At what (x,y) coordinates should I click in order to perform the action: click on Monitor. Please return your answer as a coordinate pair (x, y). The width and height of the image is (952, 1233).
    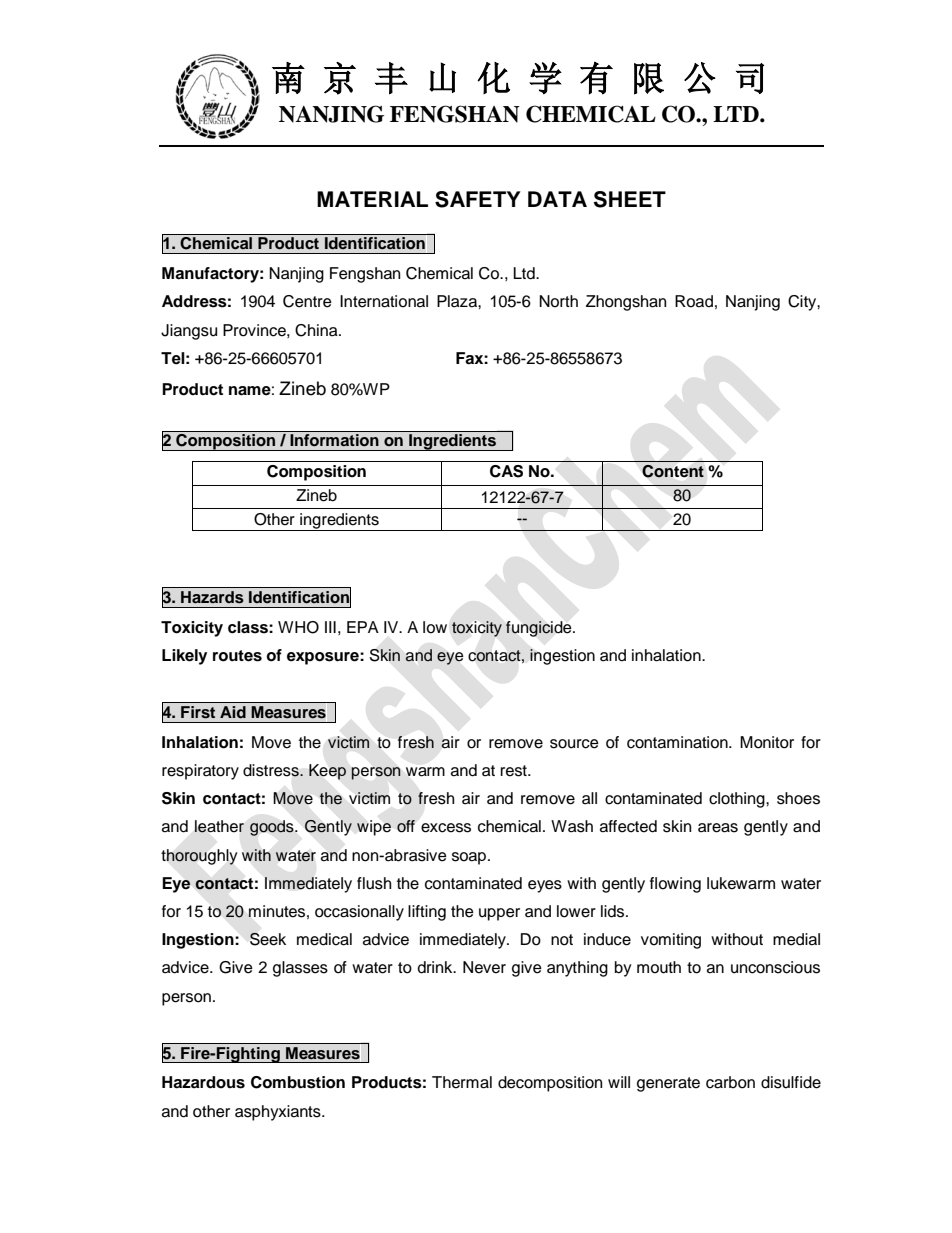
    Looking at the image, I should click on (767, 742).
